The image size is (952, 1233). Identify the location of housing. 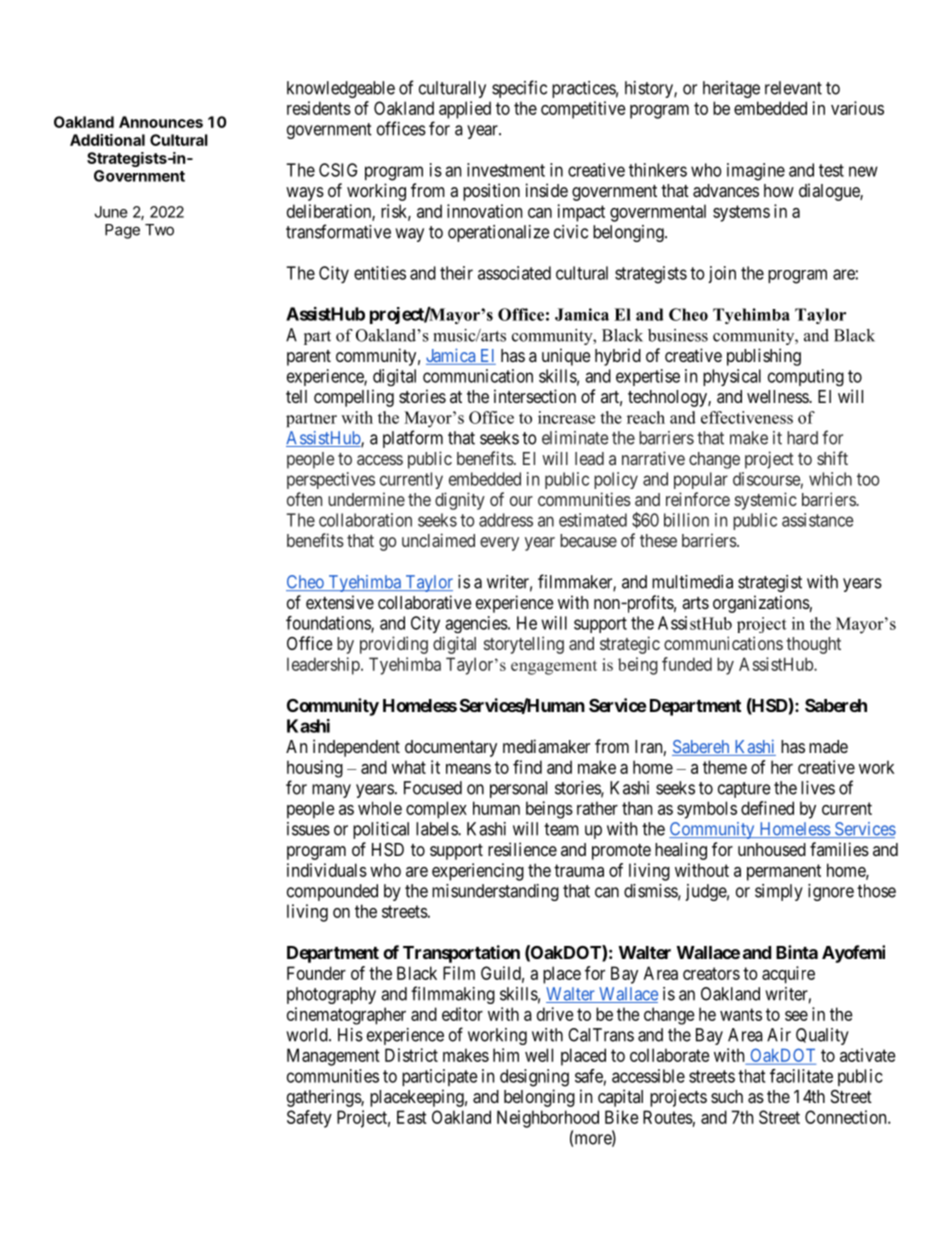
(315, 769).
